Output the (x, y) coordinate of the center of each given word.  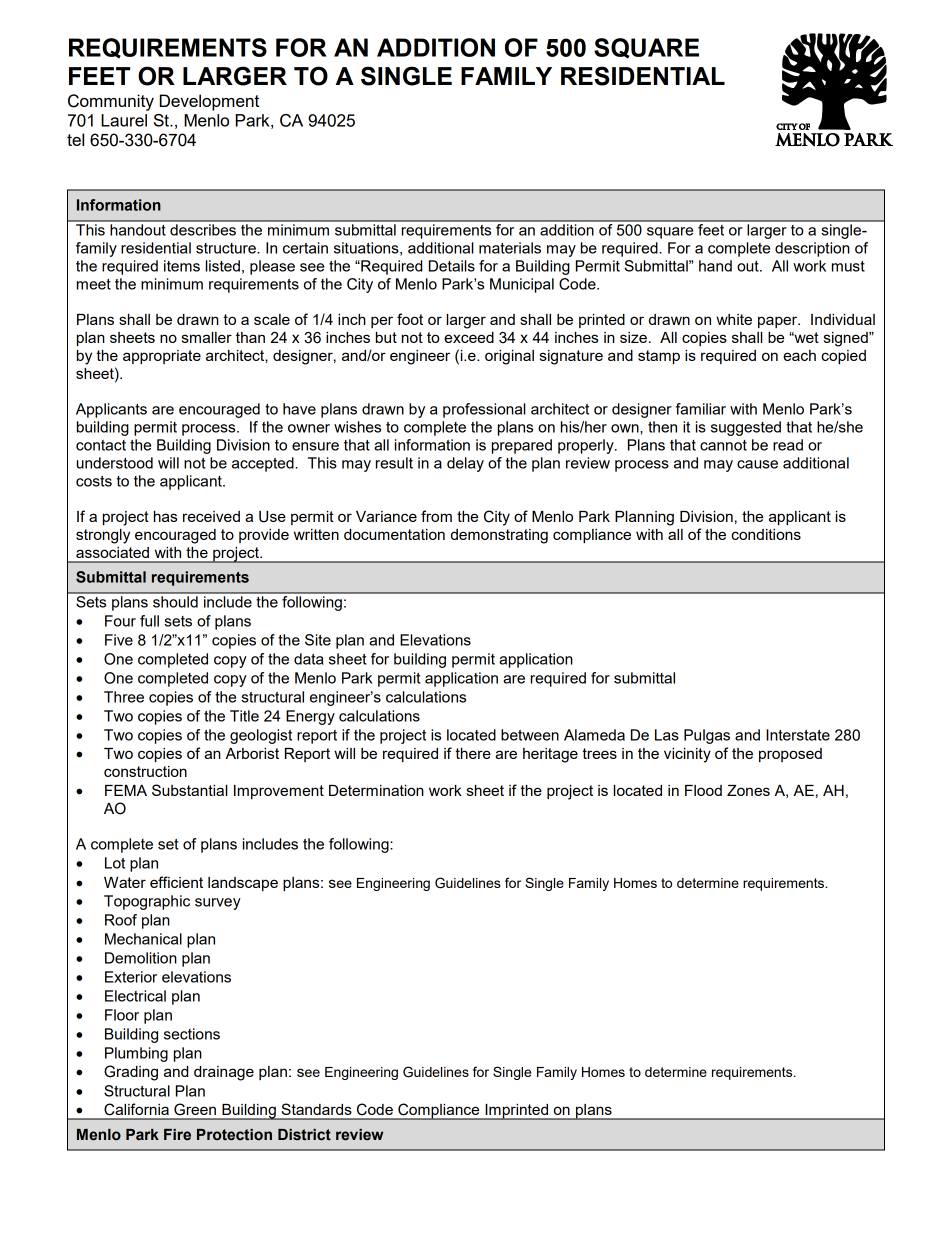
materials (510, 248)
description (812, 249)
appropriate (162, 357)
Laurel (124, 120)
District (304, 1135)
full (149, 621)
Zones (748, 790)
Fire (177, 1135)
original (509, 357)
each (799, 355)
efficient (176, 882)
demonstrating (499, 536)
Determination (376, 790)
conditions (766, 534)
